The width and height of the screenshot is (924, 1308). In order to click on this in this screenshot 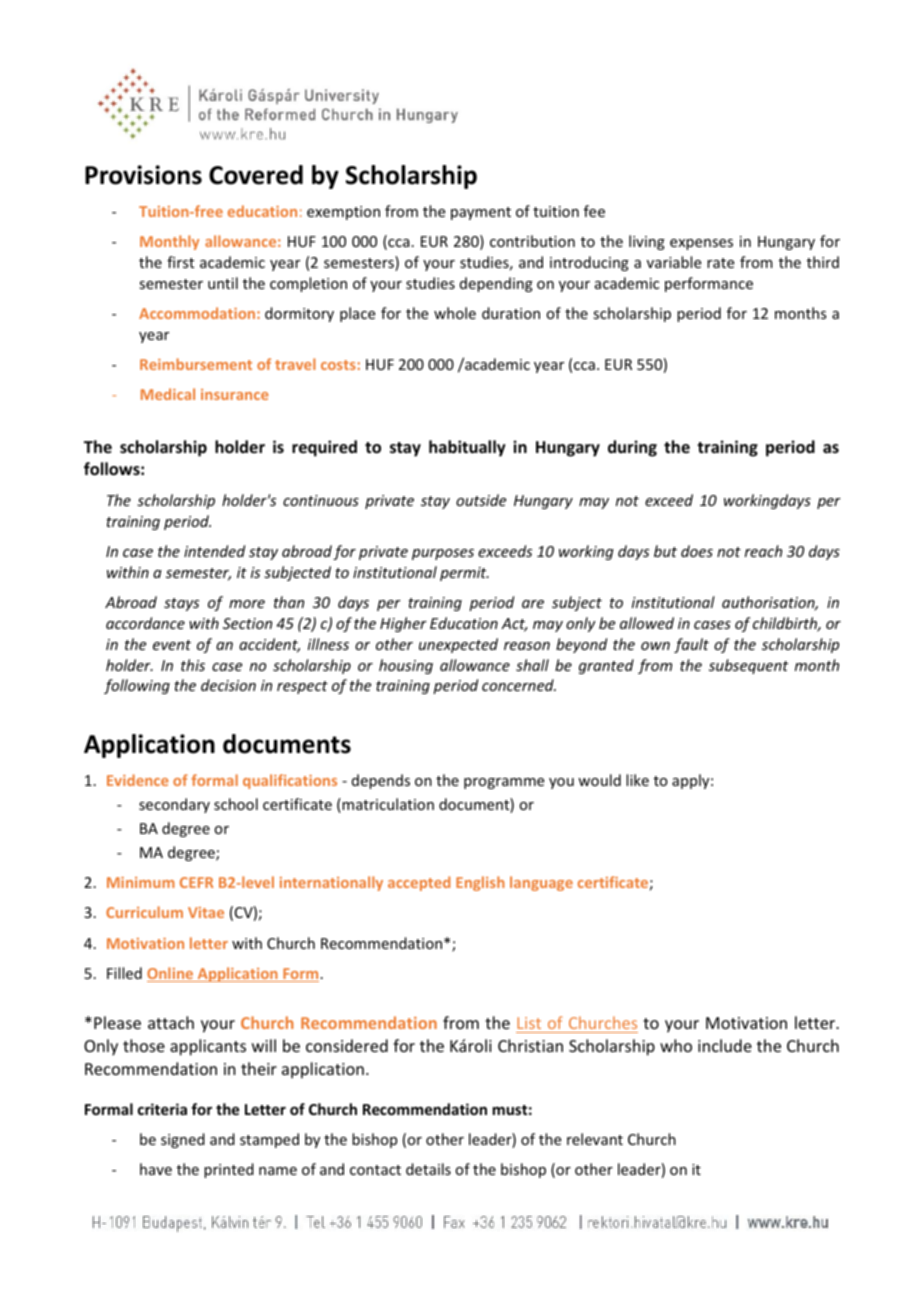, I will do `click(193, 665)`.
